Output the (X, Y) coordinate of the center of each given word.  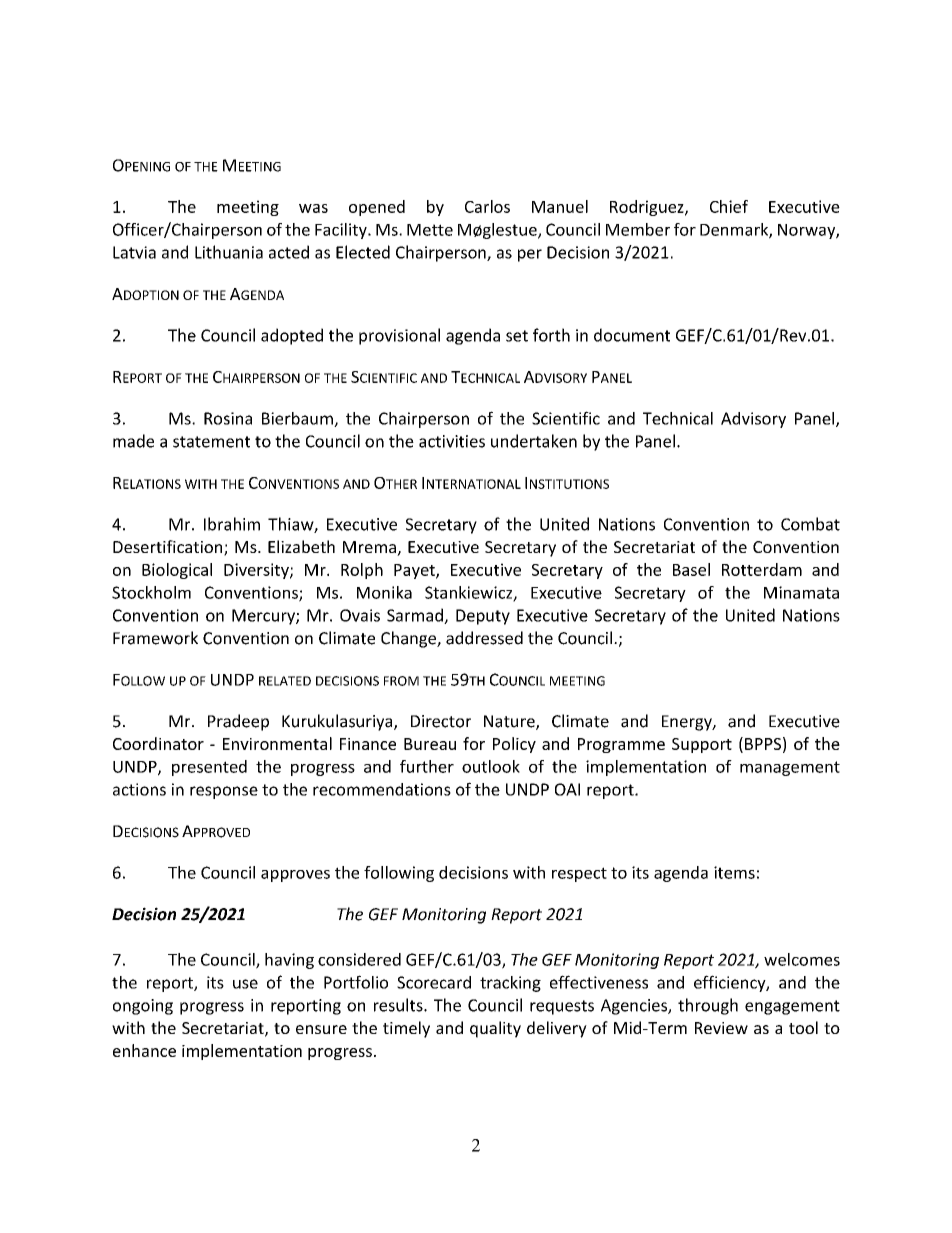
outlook (491, 766)
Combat (810, 524)
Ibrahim (232, 524)
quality (495, 1029)
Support (702, 745)
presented (209, 768)
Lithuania (229, 252)
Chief (729, 206)
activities (452, 441)
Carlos (487, 206)
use (245, 984)
